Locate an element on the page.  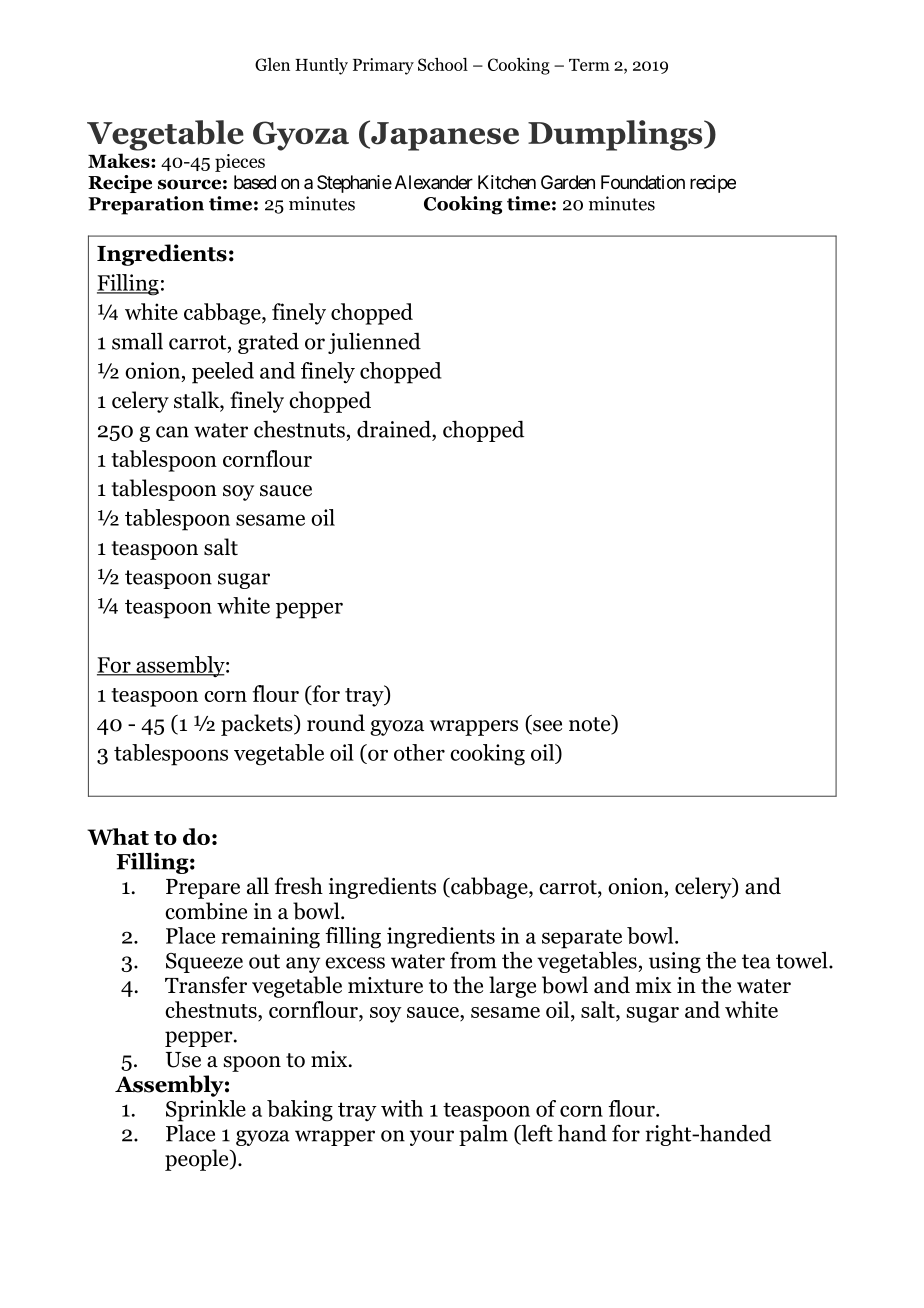
Prepare is located at coordinates (203, 889).
